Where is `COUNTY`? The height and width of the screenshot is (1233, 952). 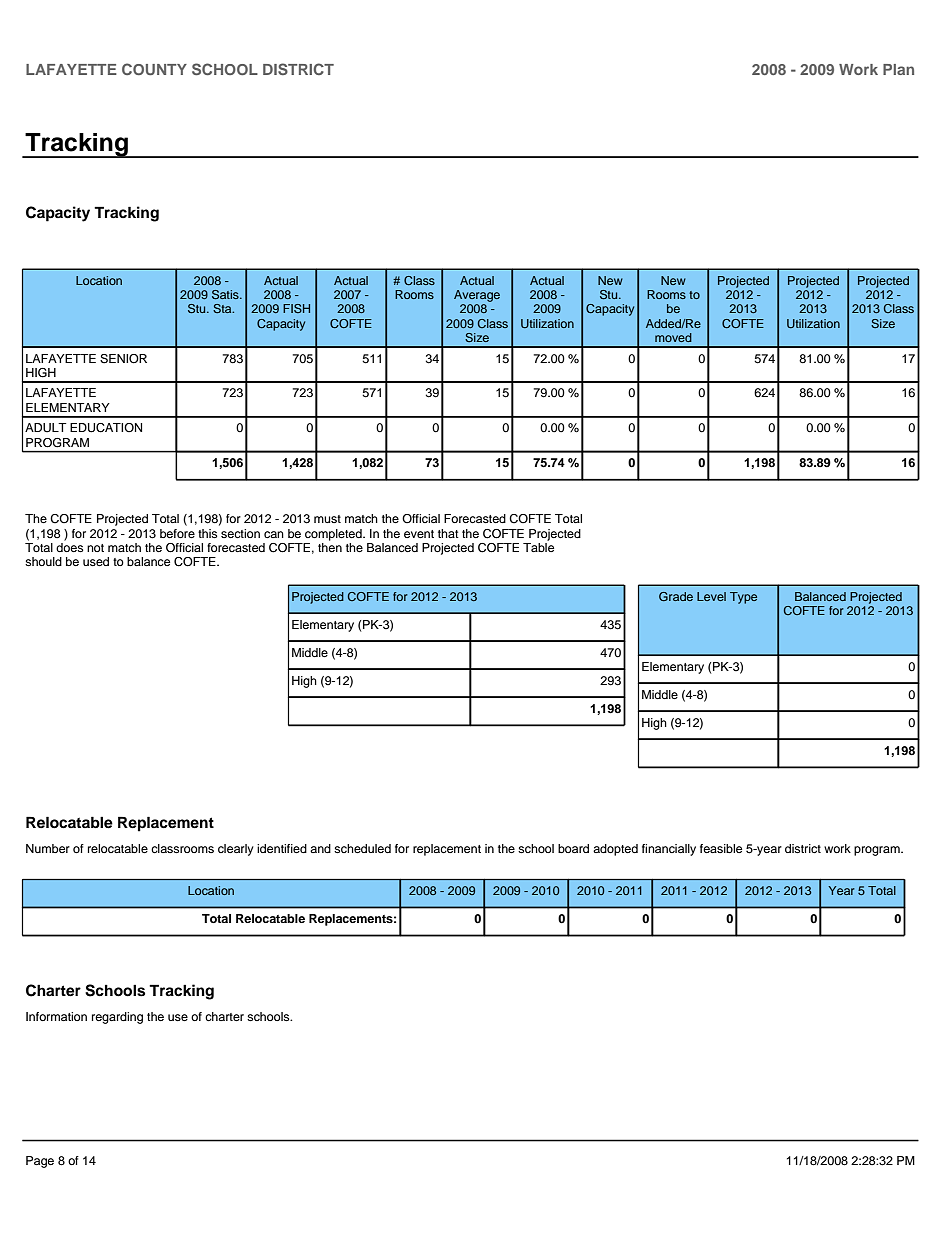
COUNTY is located at coordinates (154, 69).
